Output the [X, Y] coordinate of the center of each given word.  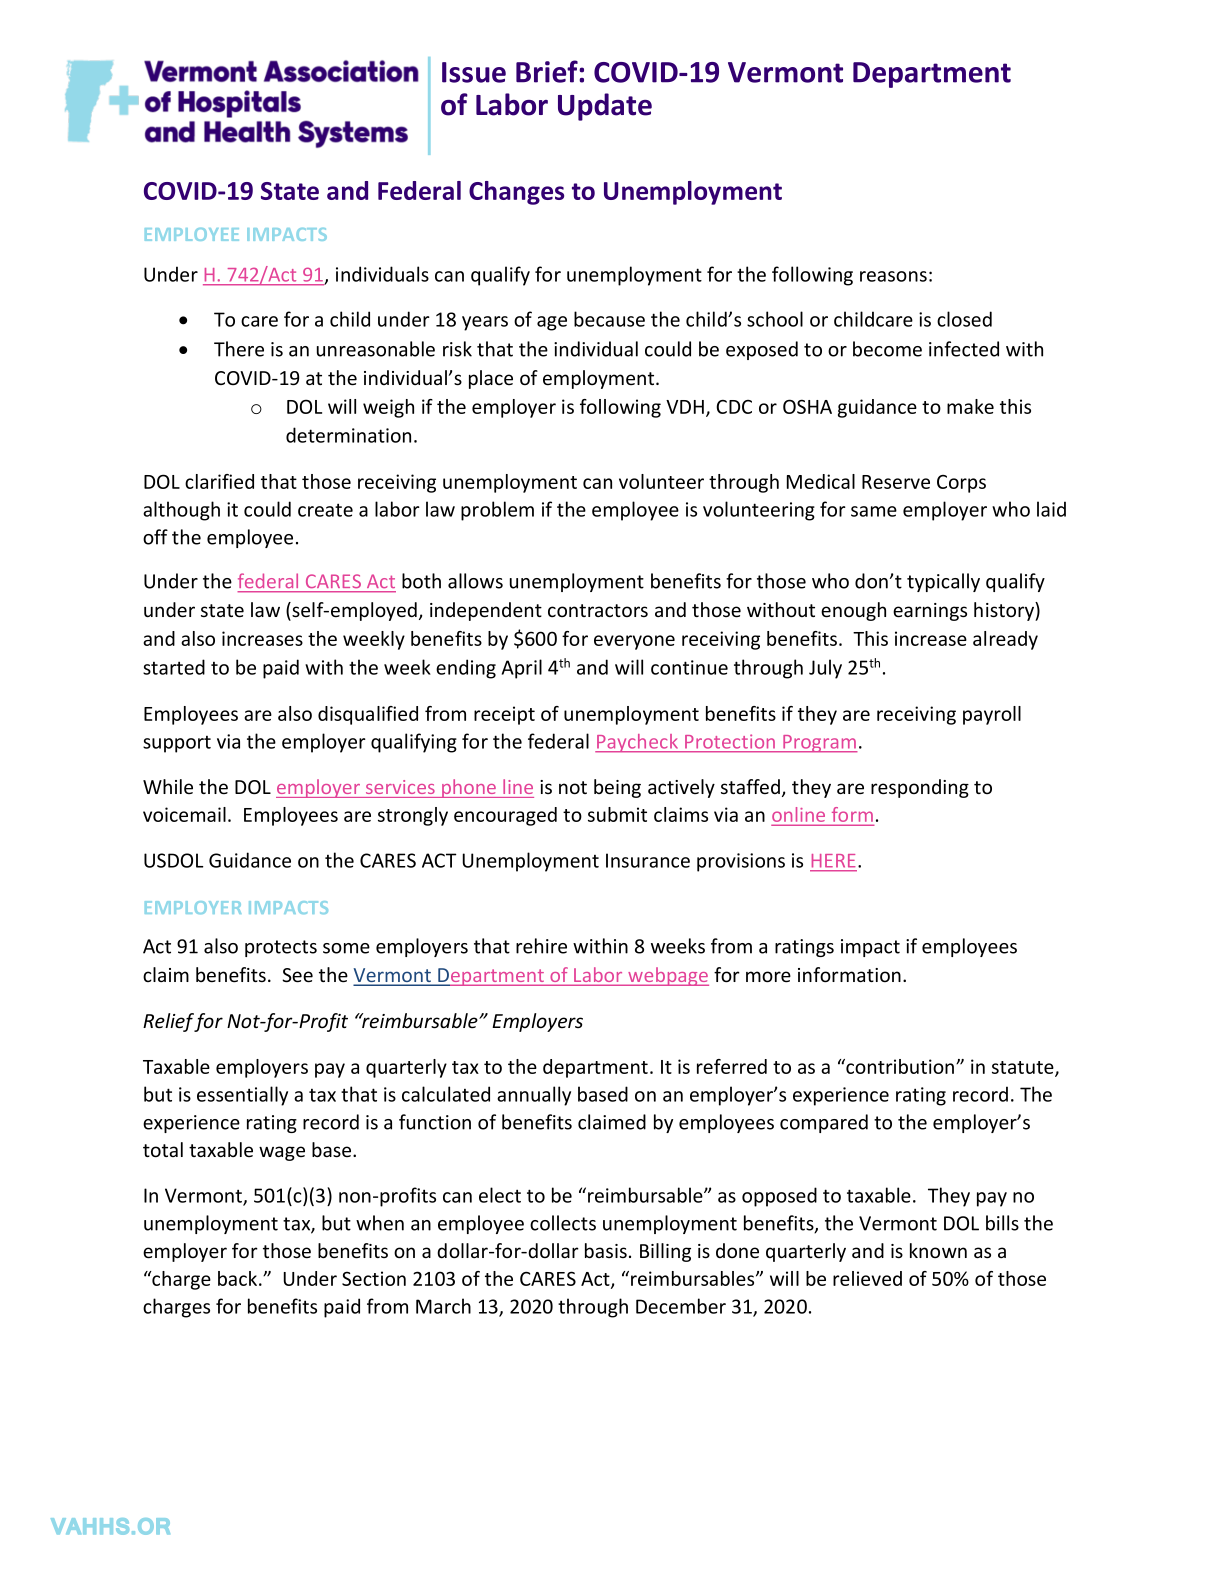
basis [606, 1250]
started [174, 667]
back [239, 1278]
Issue [474, 72]
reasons [893, 276]
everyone [634, 642]
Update [605, 107]
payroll [992, 715]
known [938, 1250]
